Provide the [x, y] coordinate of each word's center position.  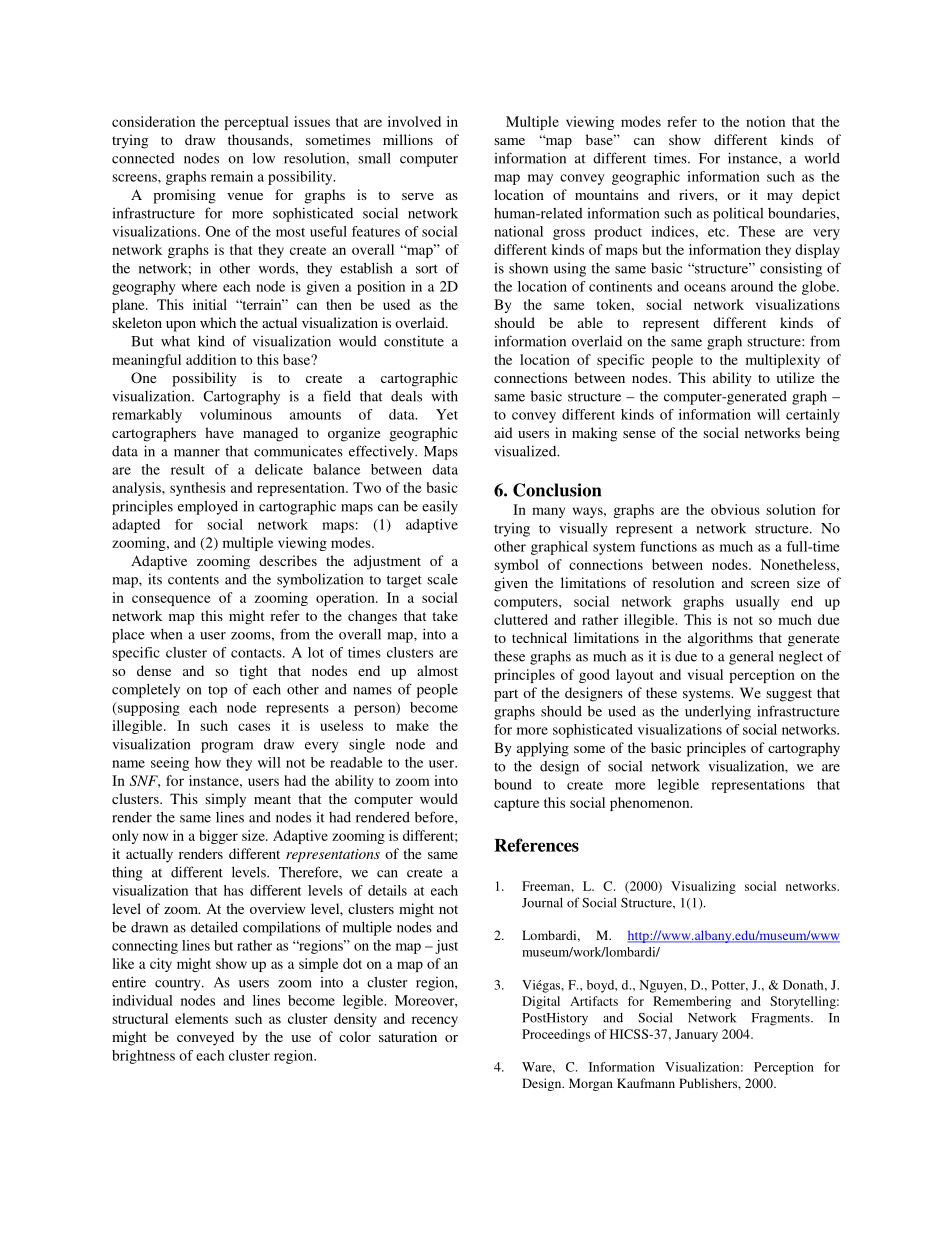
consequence [171, 600]
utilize [795, 377]
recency [435, 1021]
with [444, 396]
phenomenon [651, 804]
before [435, 817]
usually [758, 603]
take [445, 615]
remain [232, 176]
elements [201, 1018]
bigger [218, 837]
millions [408, 139]
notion [765, 121]
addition [211, 359]
